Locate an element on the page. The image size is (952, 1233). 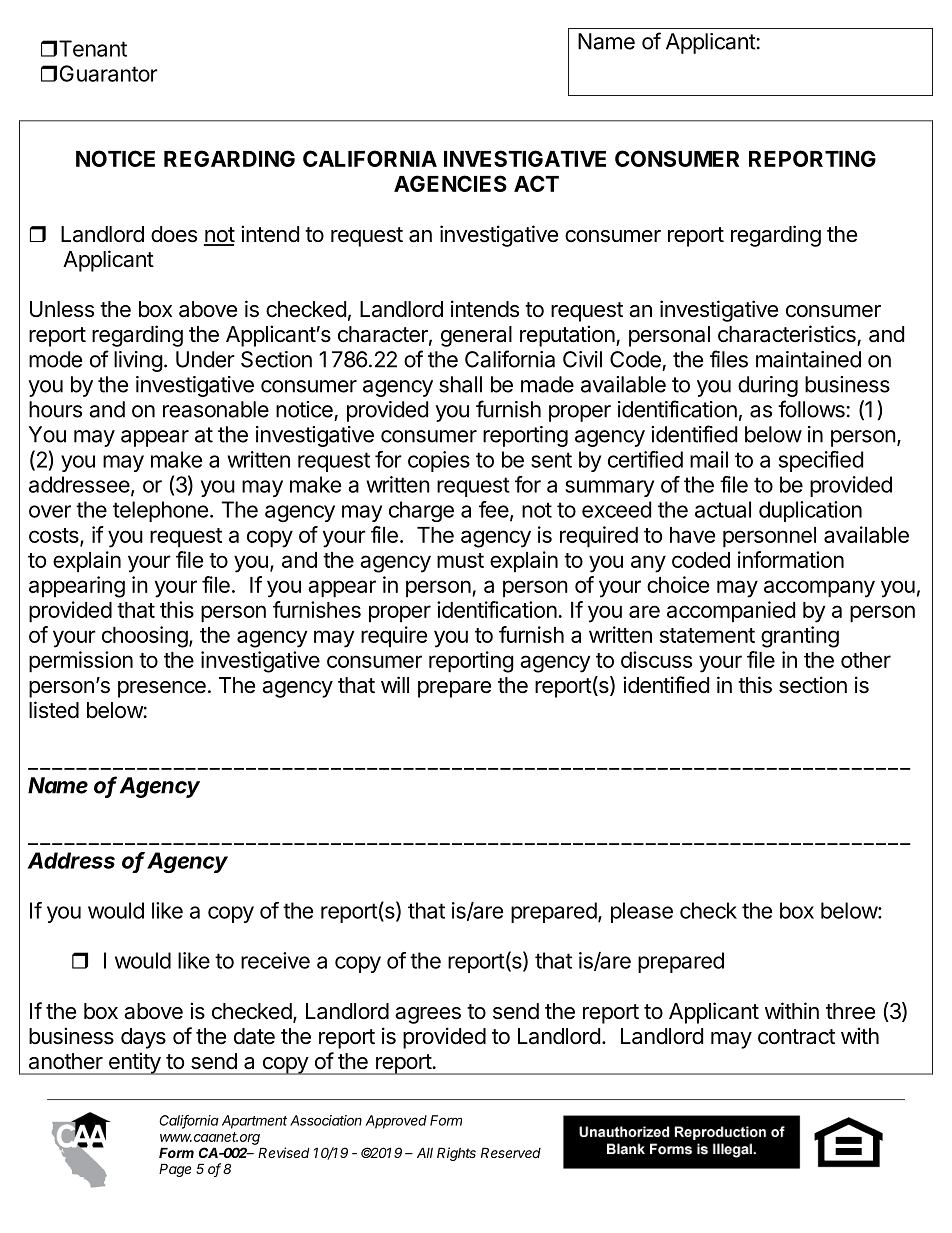
Page is located at coordinates (175, 1170).
